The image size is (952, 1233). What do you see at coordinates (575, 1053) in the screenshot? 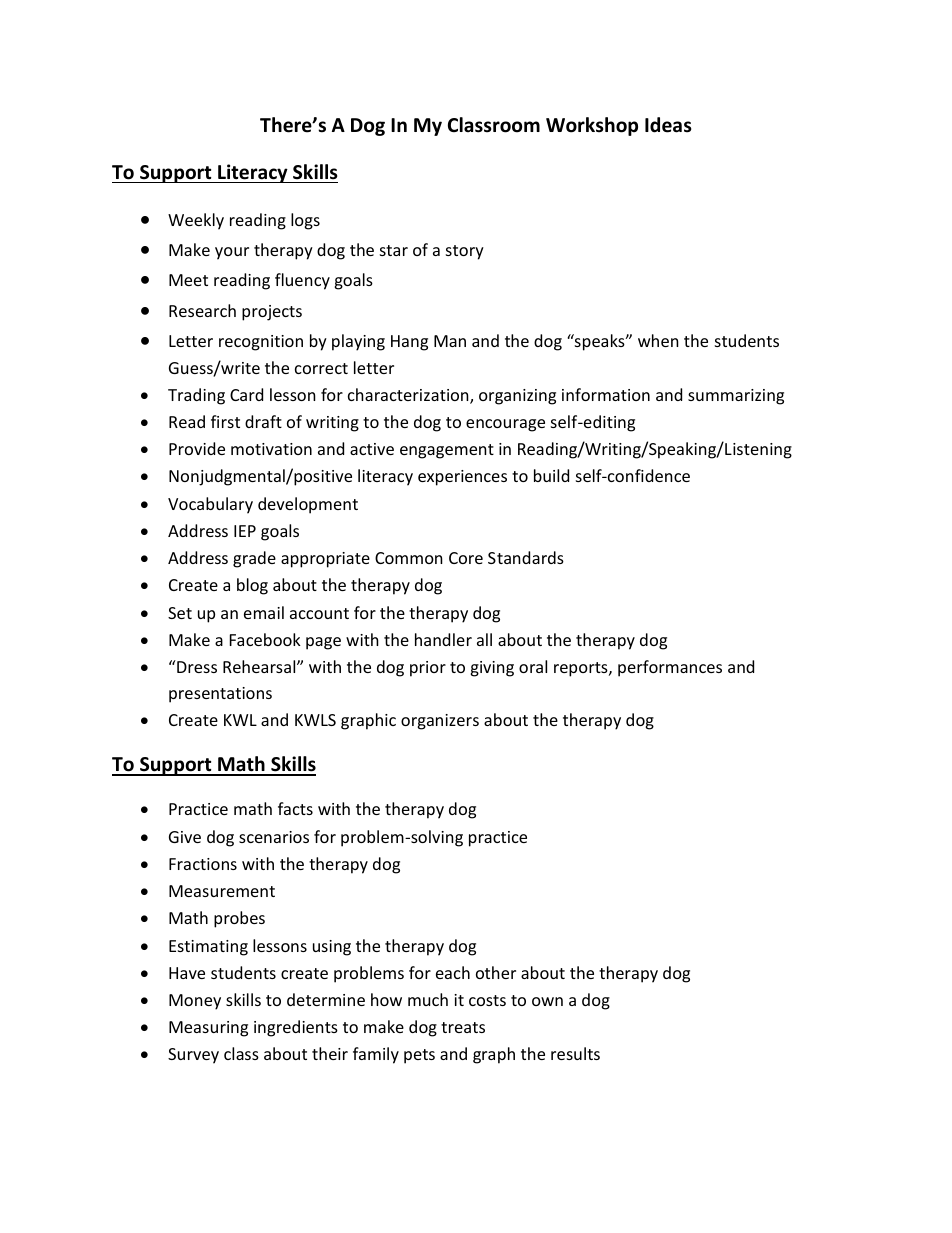
I see `results` at bounding box center [575, 1053].
